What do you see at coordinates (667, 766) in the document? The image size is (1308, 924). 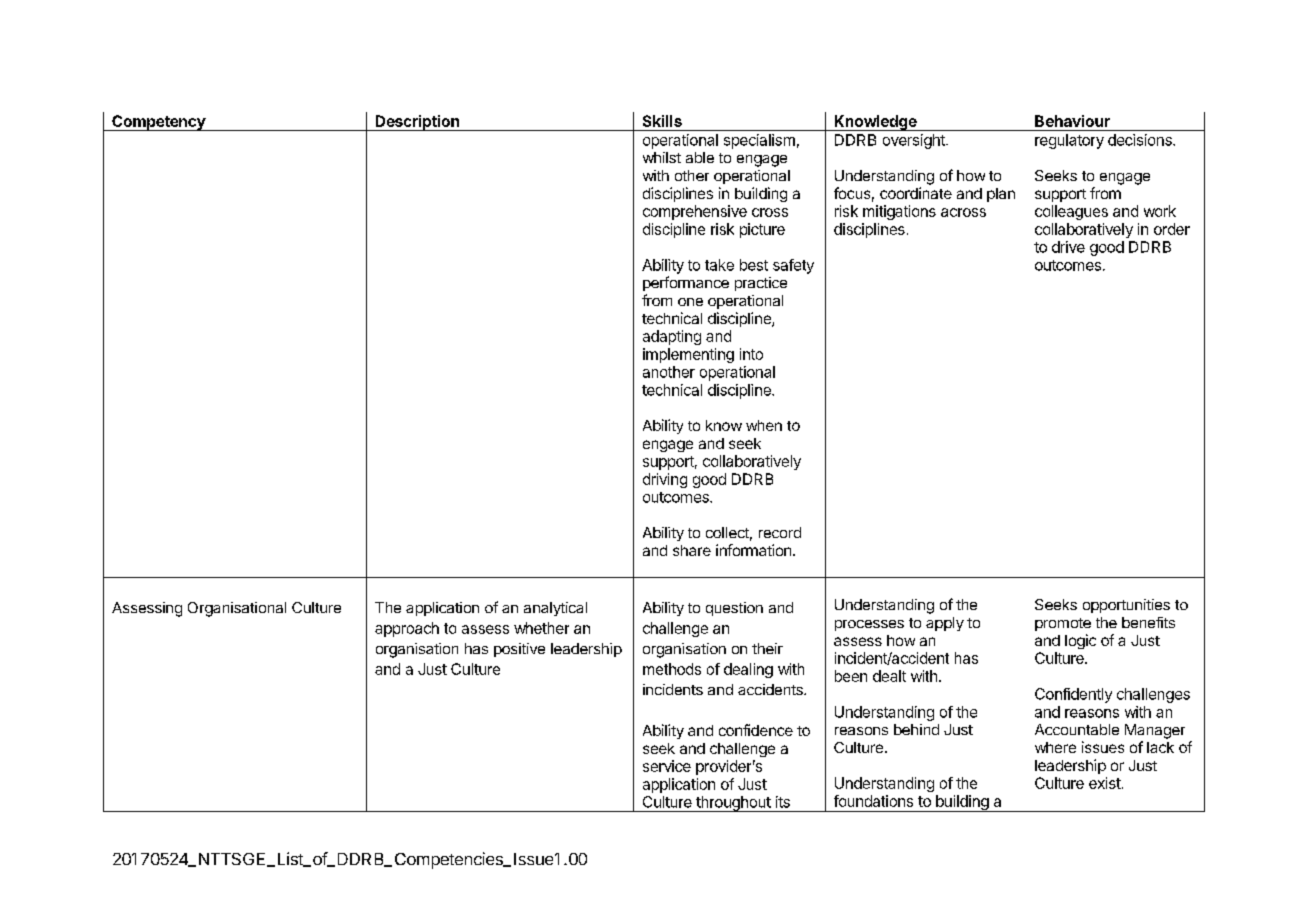 I see `service` at bounding box center [667, 766].
